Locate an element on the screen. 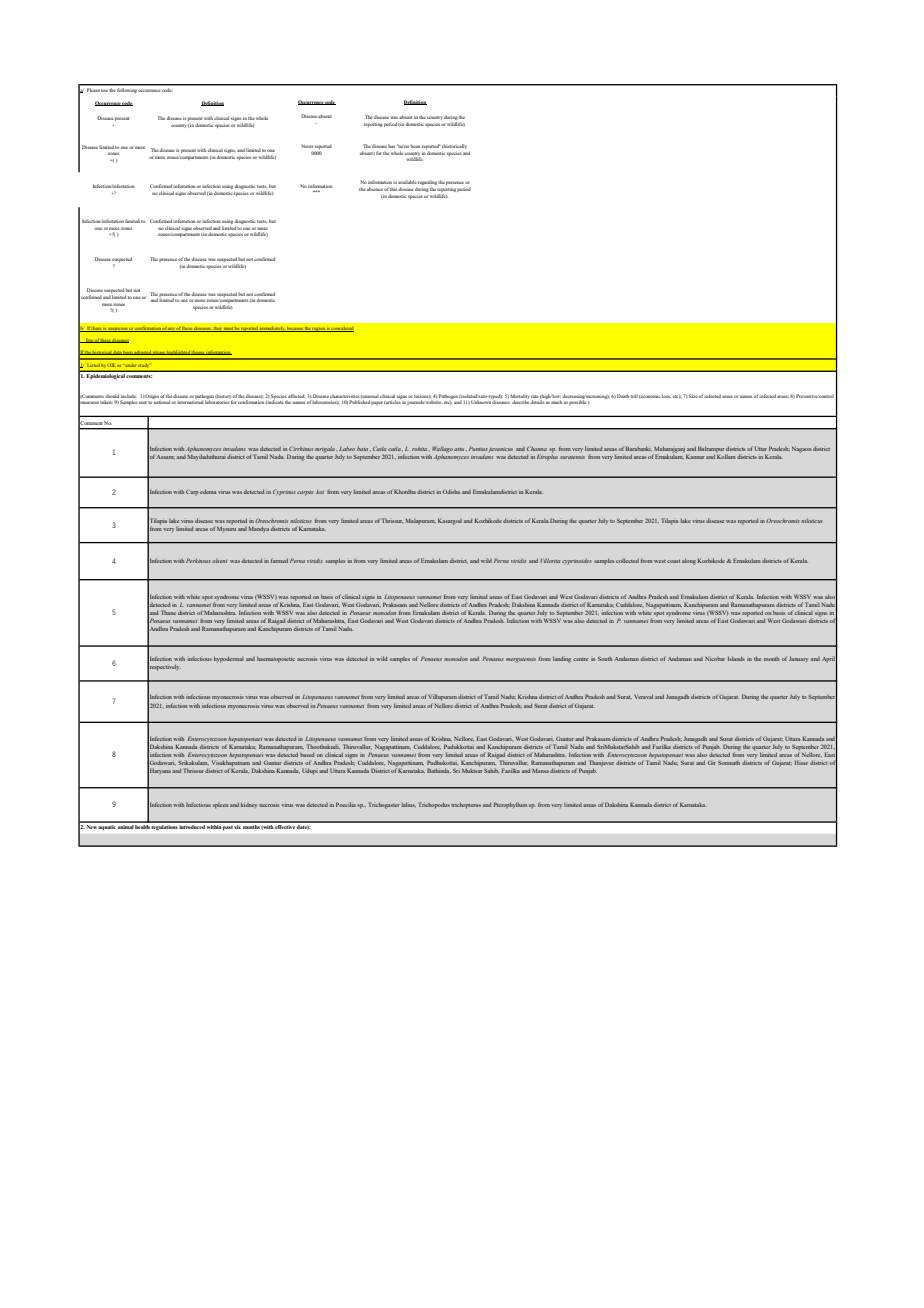 Image resolution: width=924 pixels, height=1308 pixels. absence is located at coordinates (375, 189).
